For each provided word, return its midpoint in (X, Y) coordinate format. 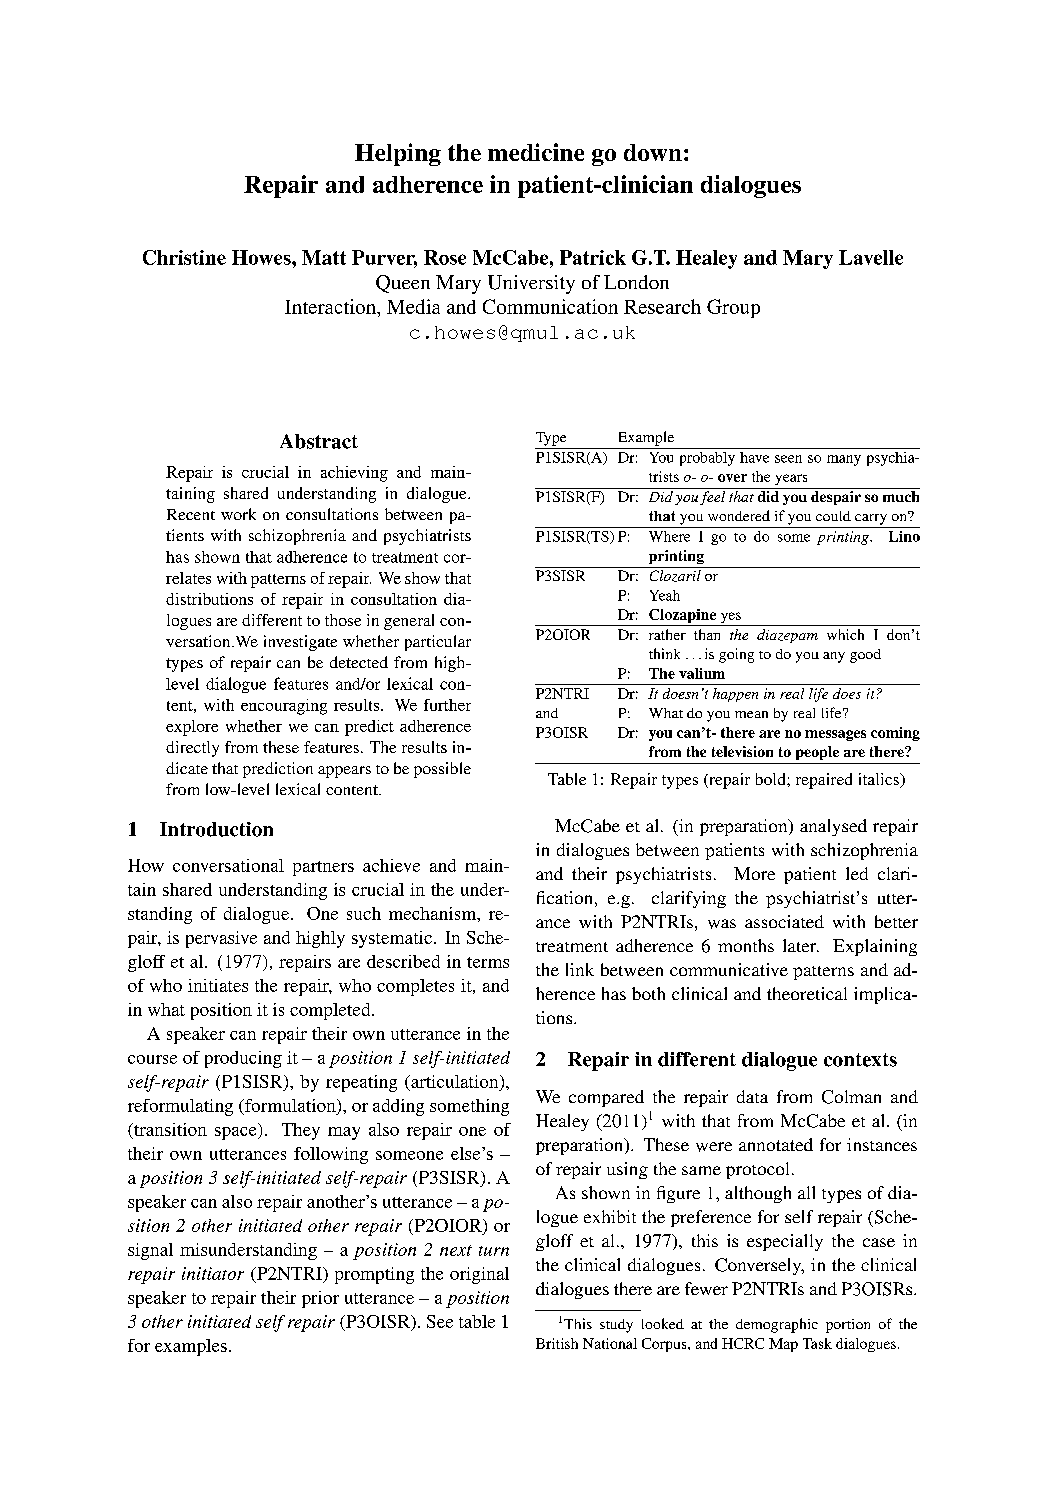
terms (488, 962)
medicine (536, 152)
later (801, 945)
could (833, 516)
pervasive (221, 939)
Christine (184, 257)
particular (438, 643)
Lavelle (871, 257)
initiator (213, 1273)
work (238, 514)
